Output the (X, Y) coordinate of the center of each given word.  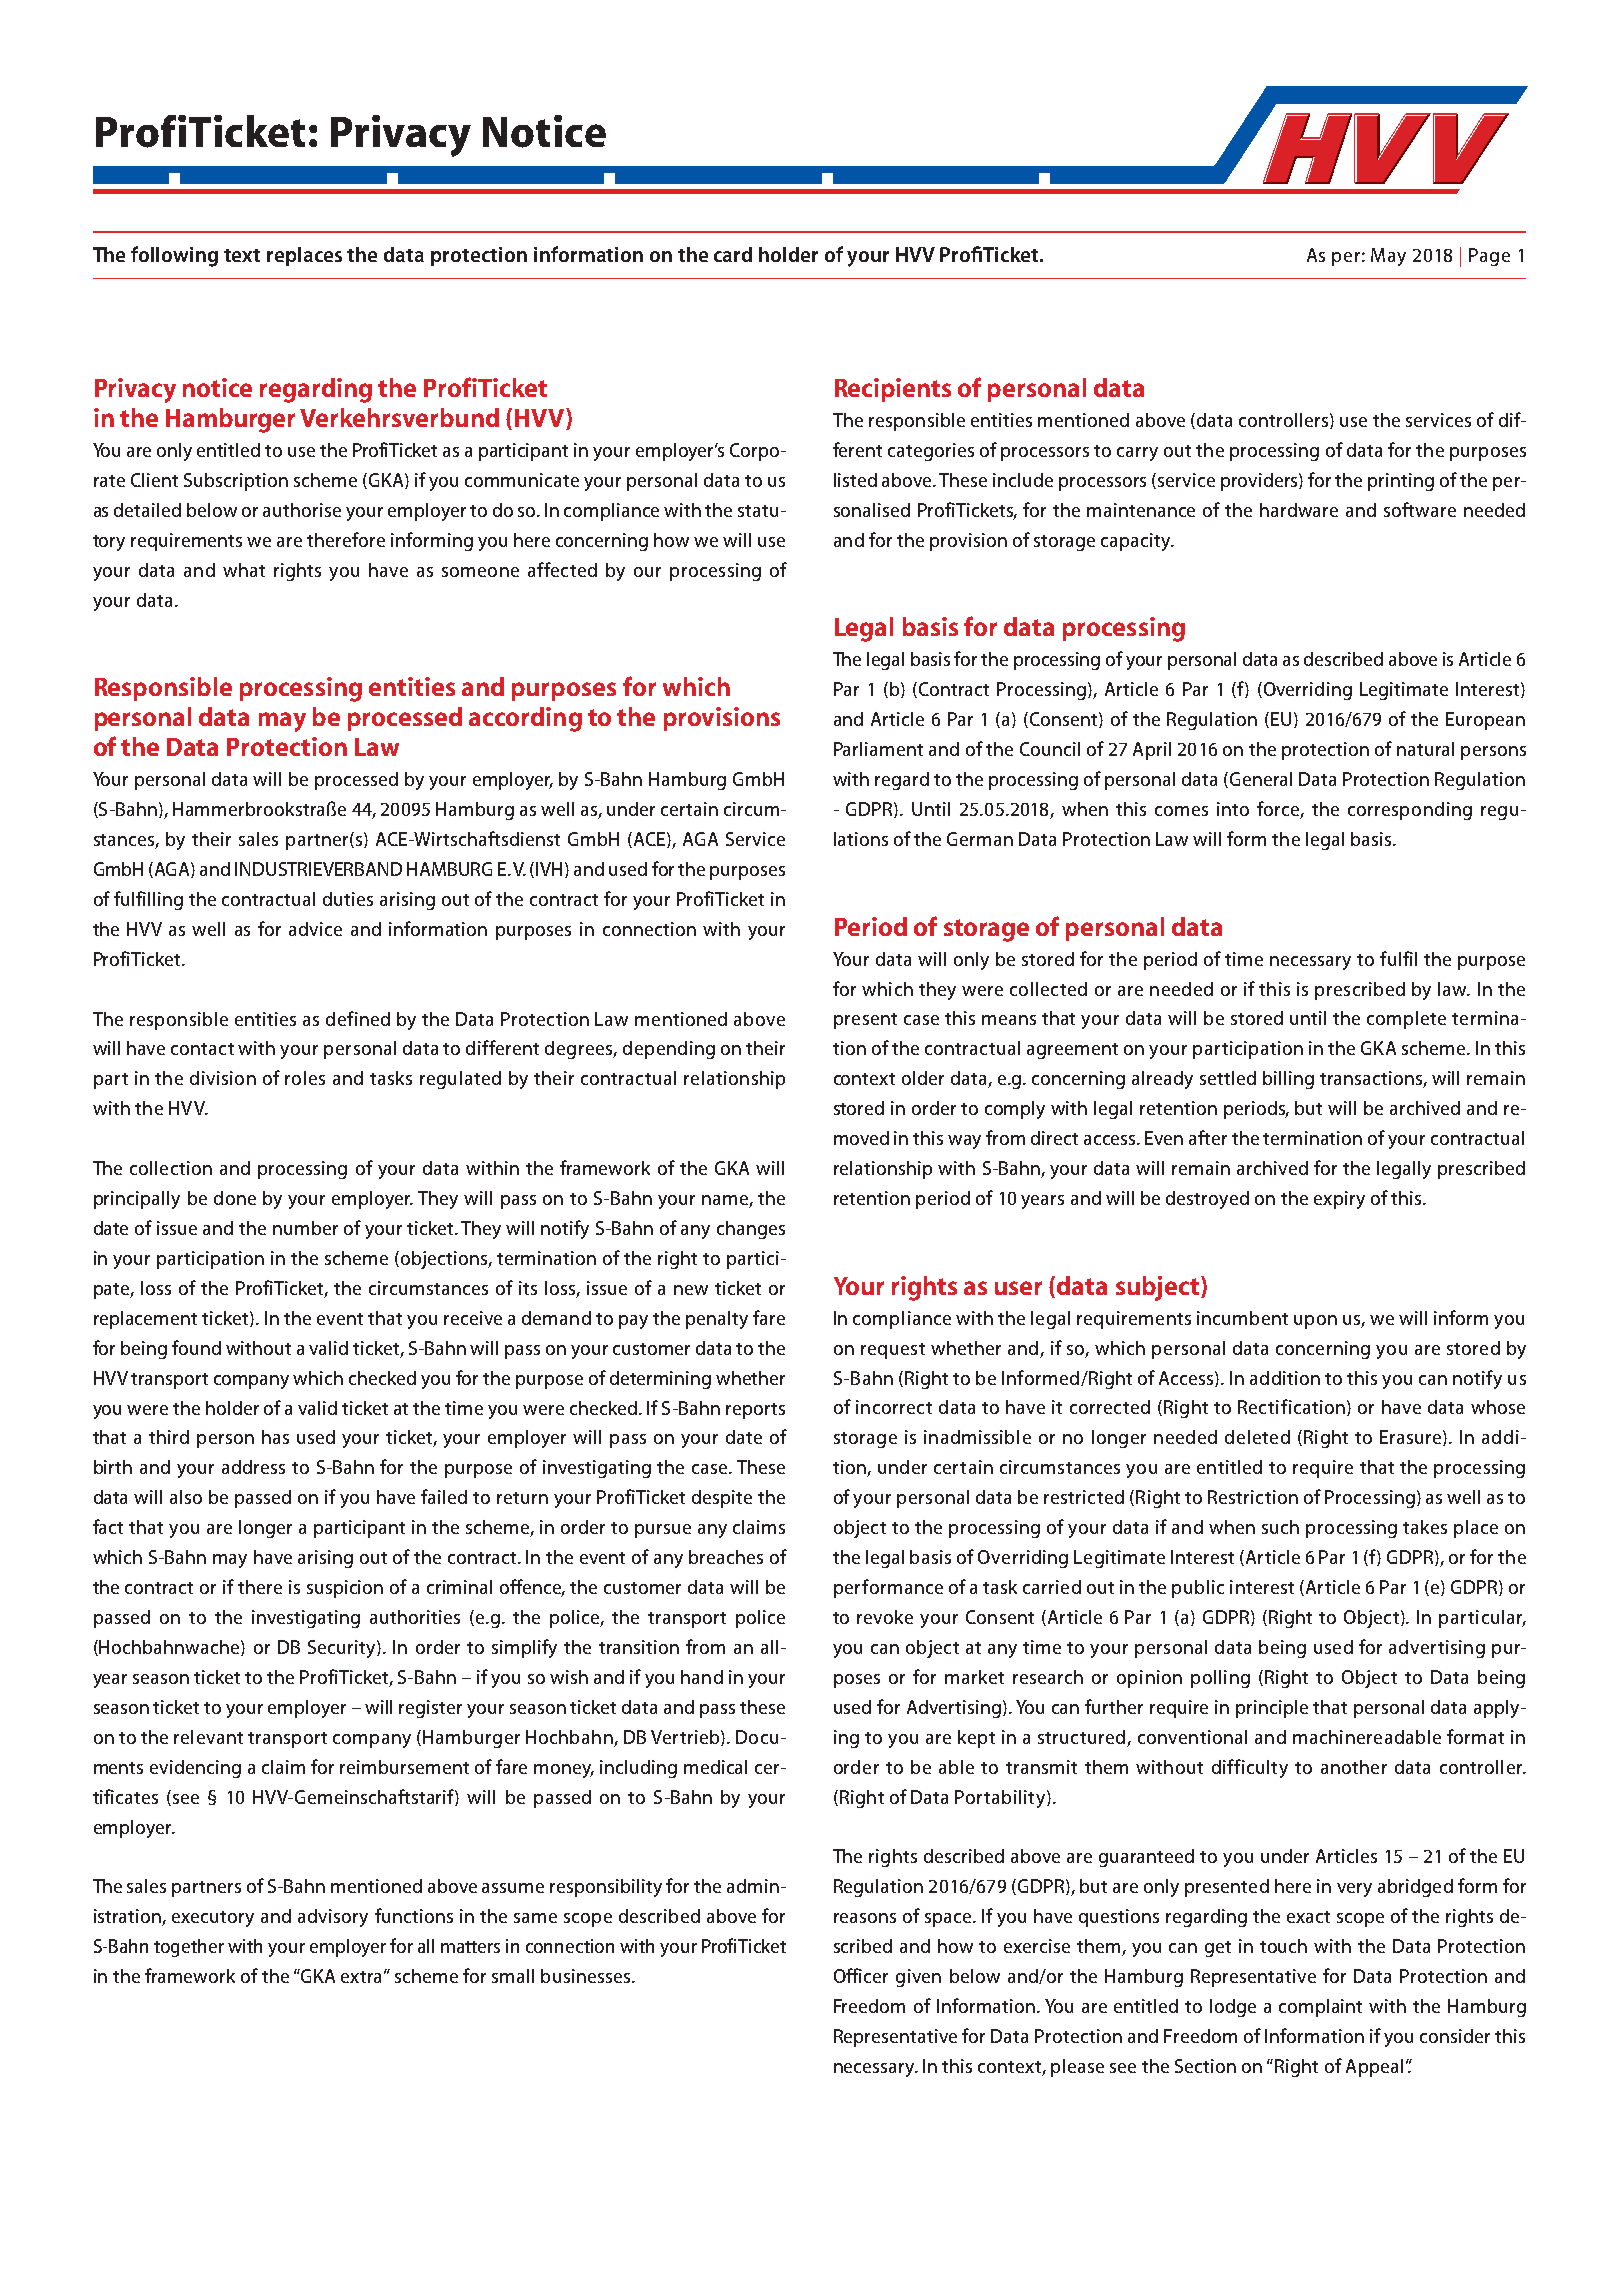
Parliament (878, 749)
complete (1406, 1020)
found (196, 1347)
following (174, 256)
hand (702, 1677)
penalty (717, 1320)
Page (1489, 257)
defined (358, 1018)
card (733, 254)
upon (1315, 1322)
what (244, 570)
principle (1272, 1709)
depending (669, 1050)
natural (1425, 749)
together (189, 1948)
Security (343, 1649)
